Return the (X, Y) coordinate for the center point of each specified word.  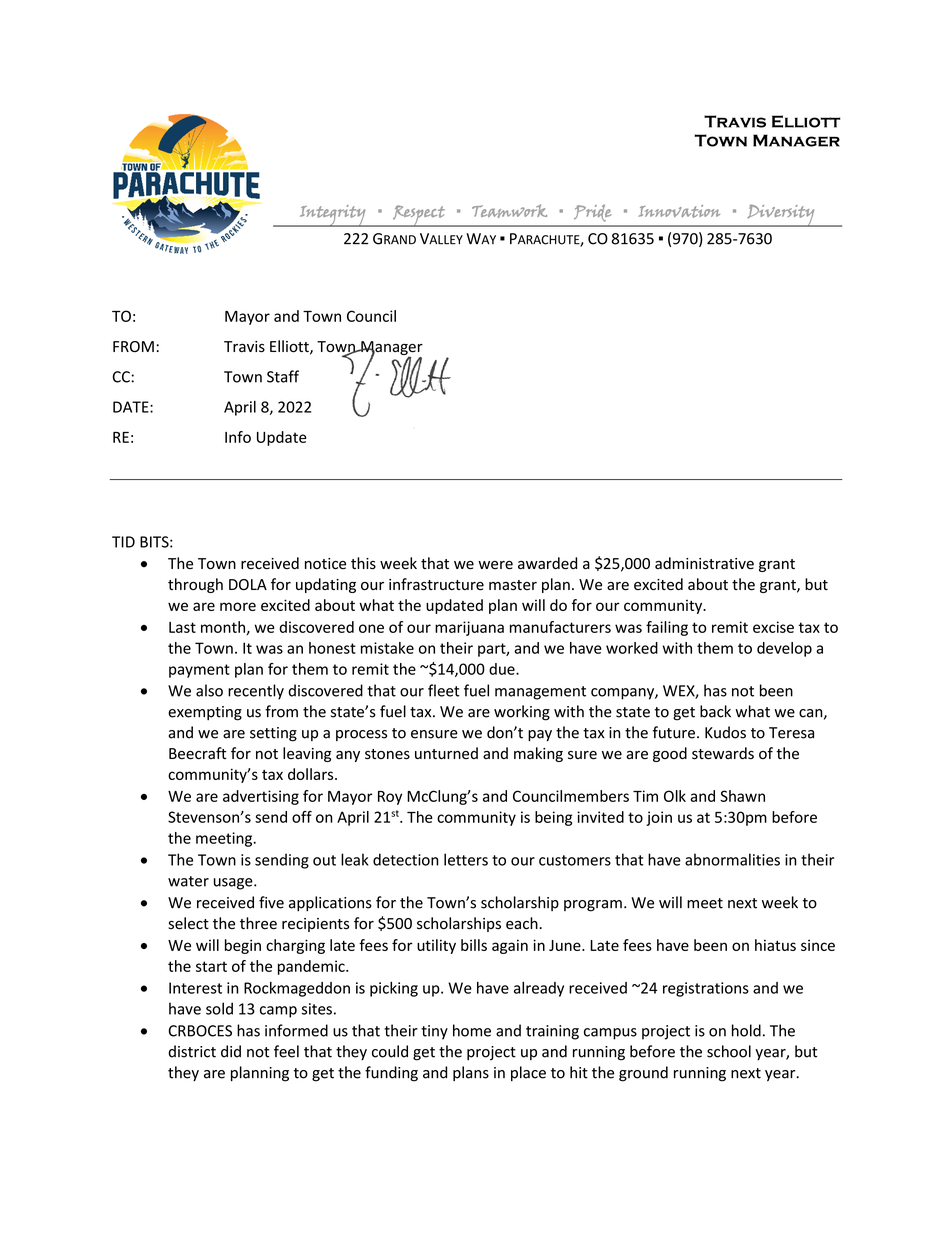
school (729, 1051)
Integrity (333, 216)
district (192, 1051)
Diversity (781, 215)
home (472, 1030)
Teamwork (509, 211)
